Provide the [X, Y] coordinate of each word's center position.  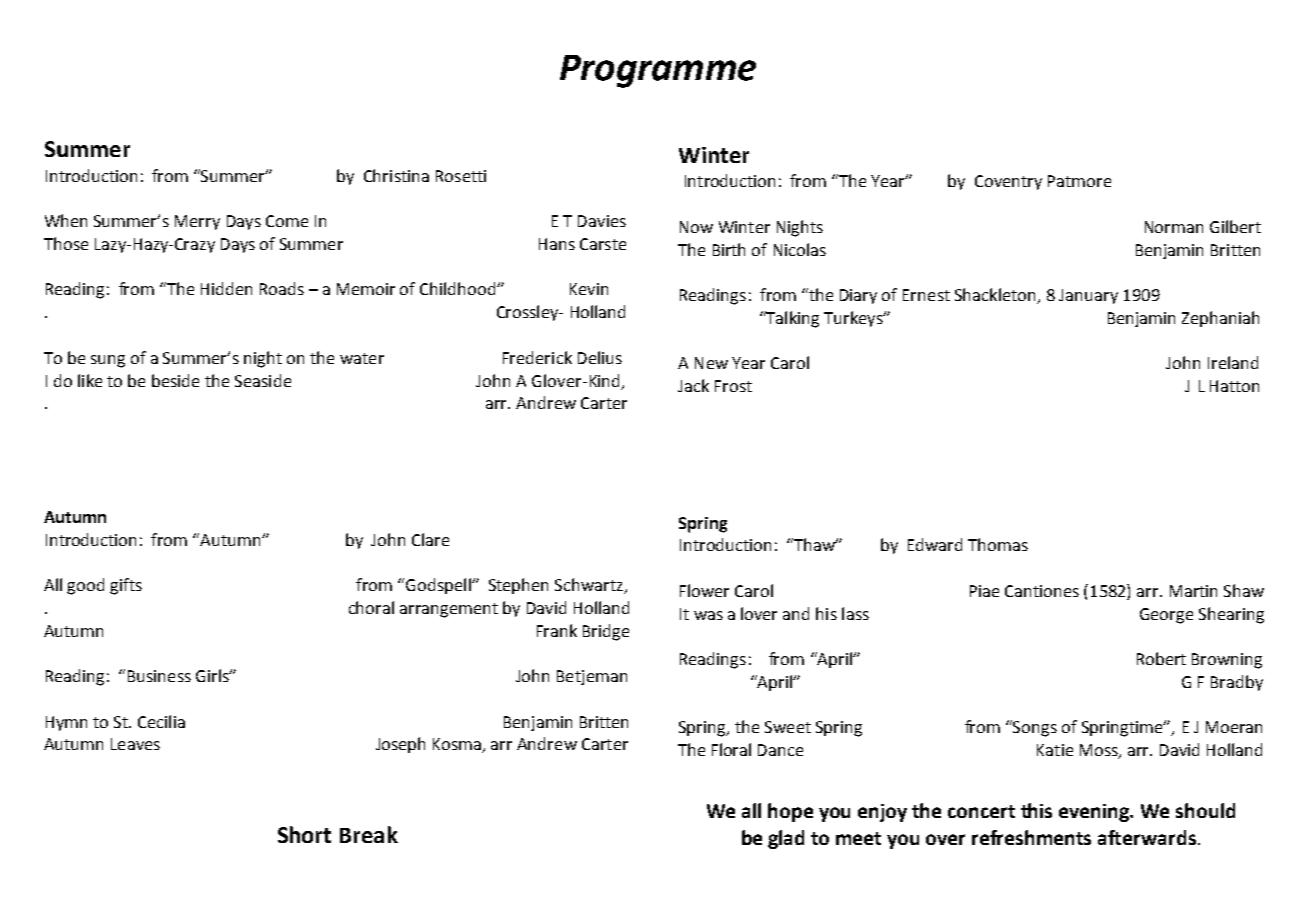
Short [304, 834]
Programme [658, 71]
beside [175, 380]
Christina [396, 175]
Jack [693, 385]
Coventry [1008, 182]
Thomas [998, 544]
